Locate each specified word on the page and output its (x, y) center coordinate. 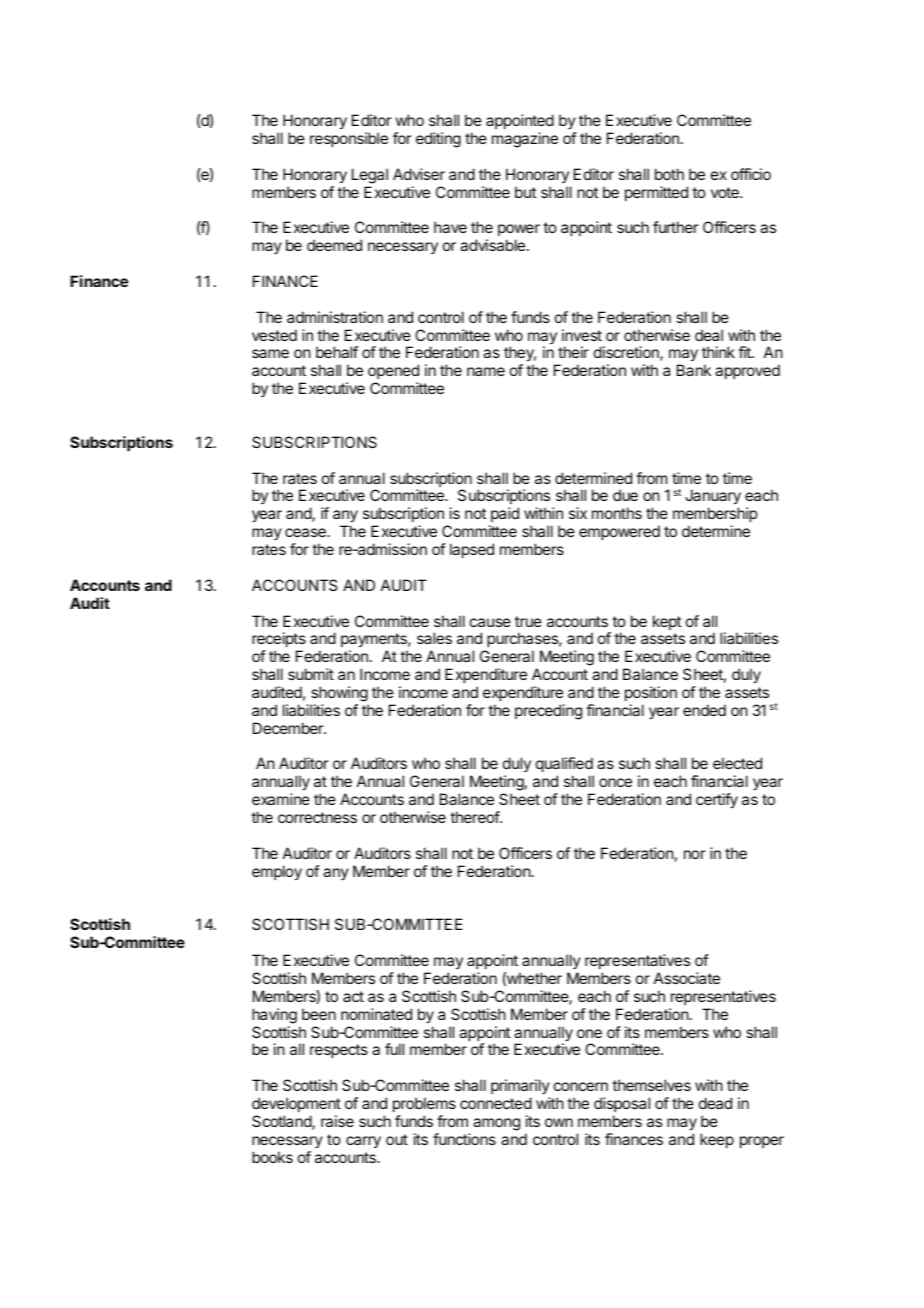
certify (717, 801)
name (486, 371)
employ (277, 873)
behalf (337, 352)
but (525, 192)
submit (311, 674)
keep (717, 1140)
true (528, 621)
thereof (475, 817)
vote (726, 192)
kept (667, 622)
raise (337, 1121)
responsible (349, 139)
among (496, 1124)
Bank (694, 370)
